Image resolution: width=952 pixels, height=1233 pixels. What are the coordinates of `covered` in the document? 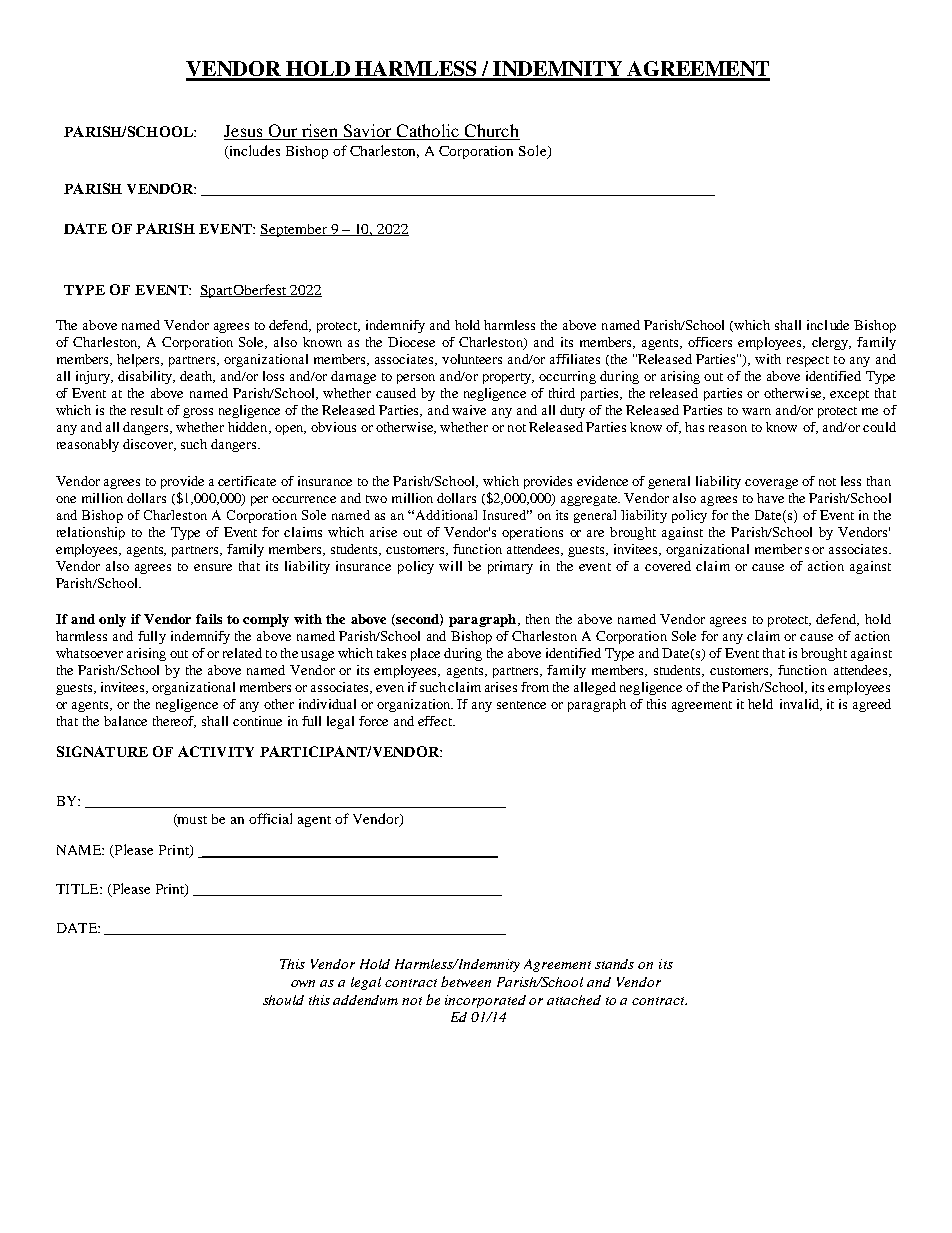 It's located at (668, 566).
